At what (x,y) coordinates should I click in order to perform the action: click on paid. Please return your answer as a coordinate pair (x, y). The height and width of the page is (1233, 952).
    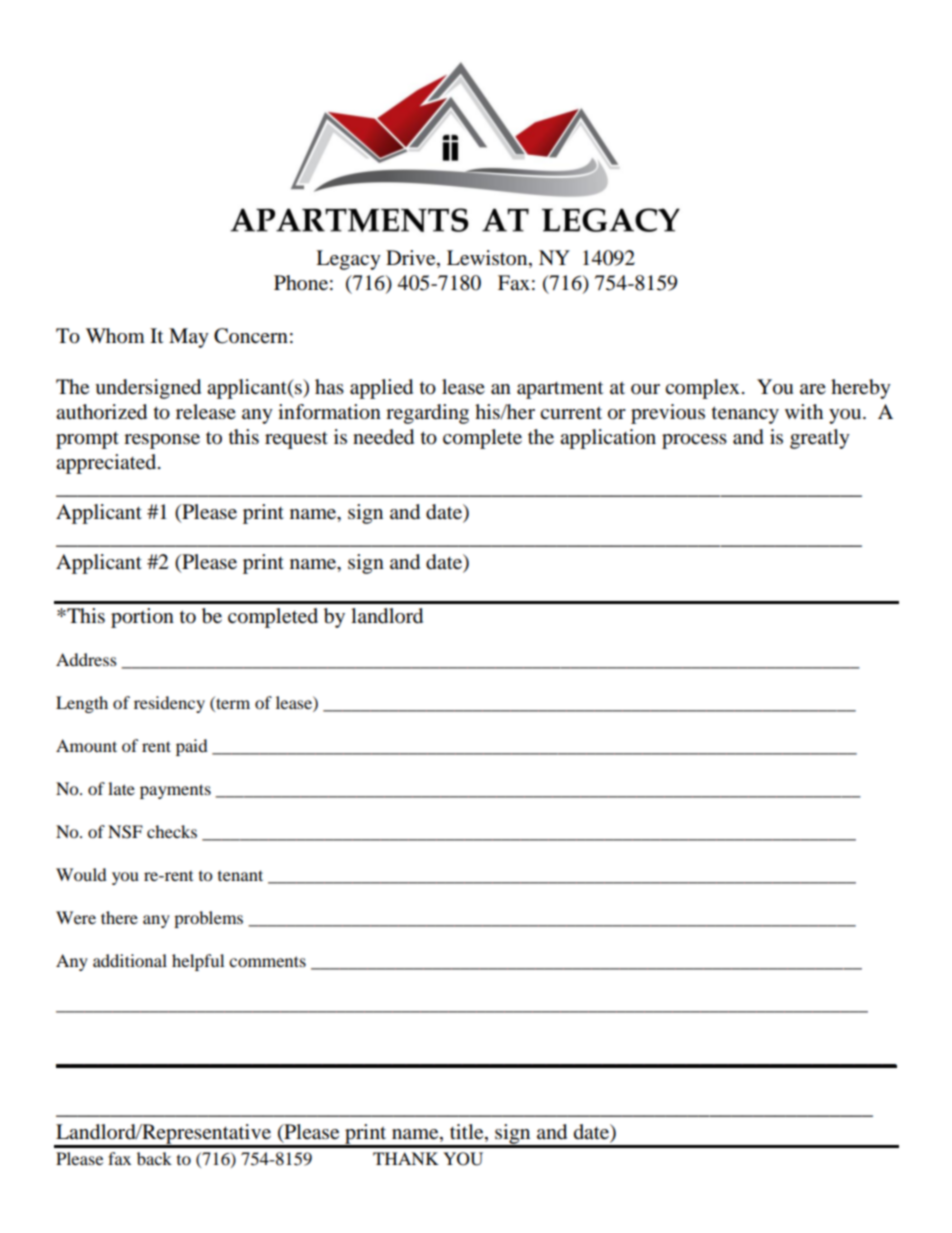
    Looking at the image, I should click on (192, 747).
